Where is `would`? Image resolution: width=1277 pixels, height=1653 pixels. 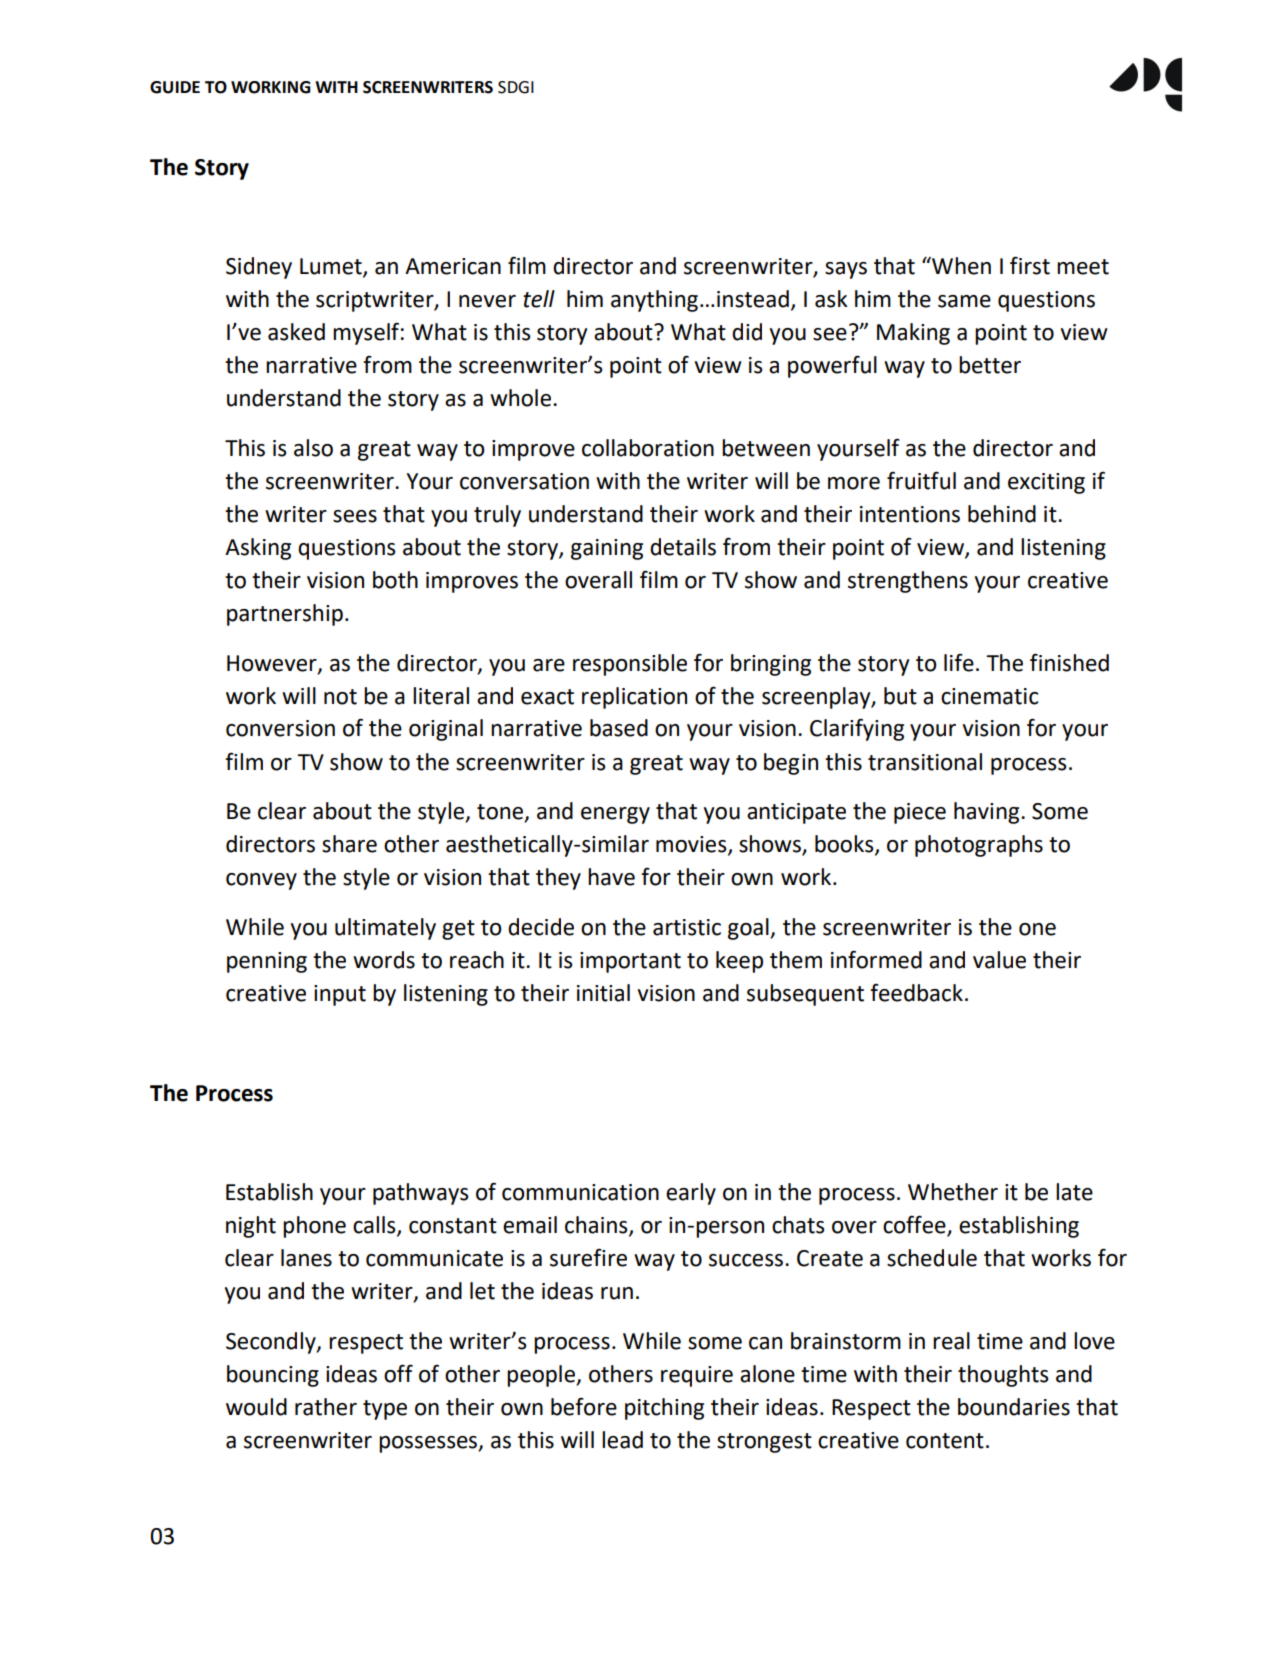
would is located at coordinates (256, 1407).
